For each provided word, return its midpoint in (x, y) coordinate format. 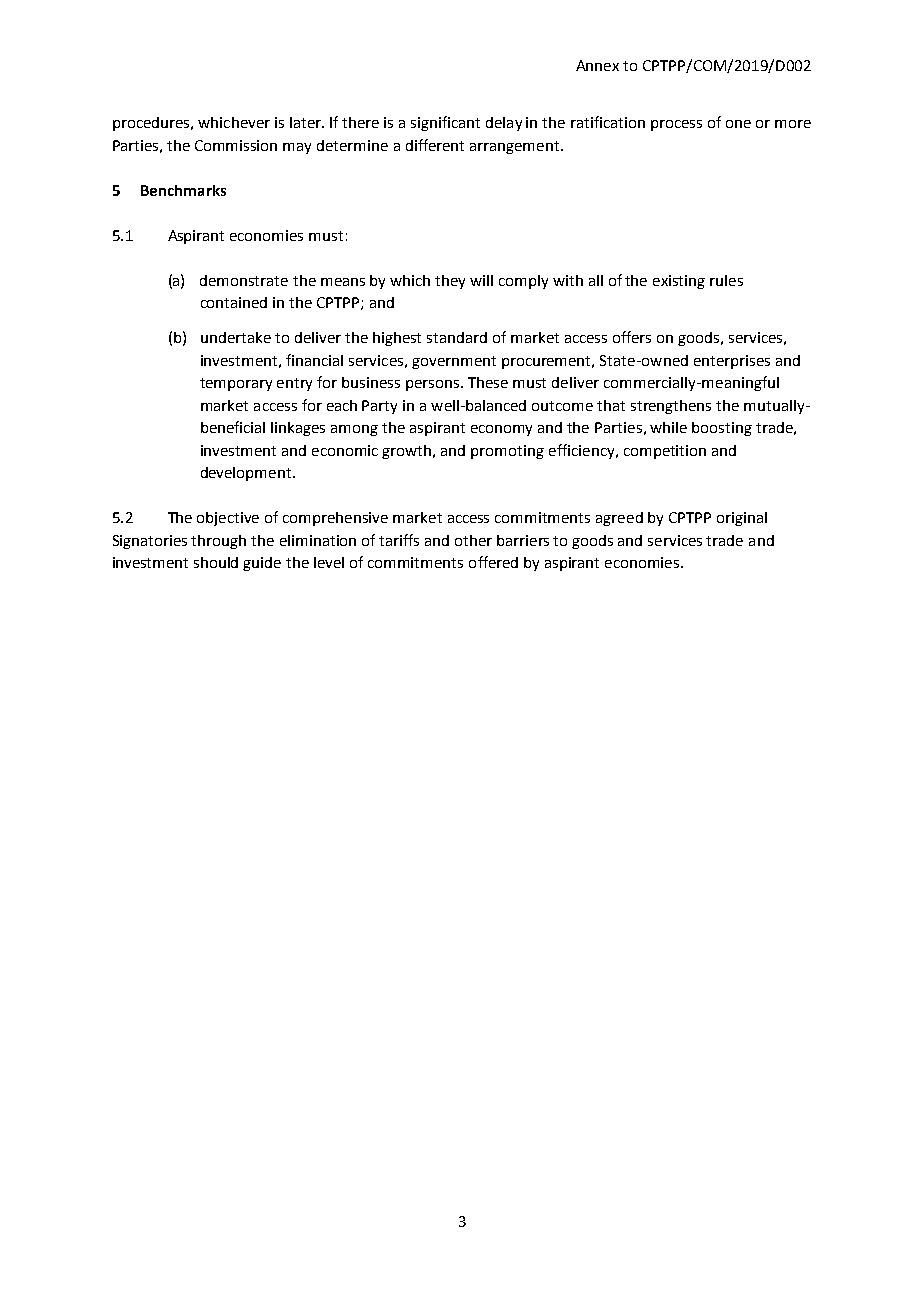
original (742, 519)
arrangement (516, 147)
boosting (722, 429)
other (473, 540)
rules (726, 280)
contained (234, 302)
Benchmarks (183, 190)
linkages (298, 429)
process (676, 125)
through (218, 542)
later (306, 122)
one (738, 124)
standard (457, 337)
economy (501, 430)
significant (445, 123)
